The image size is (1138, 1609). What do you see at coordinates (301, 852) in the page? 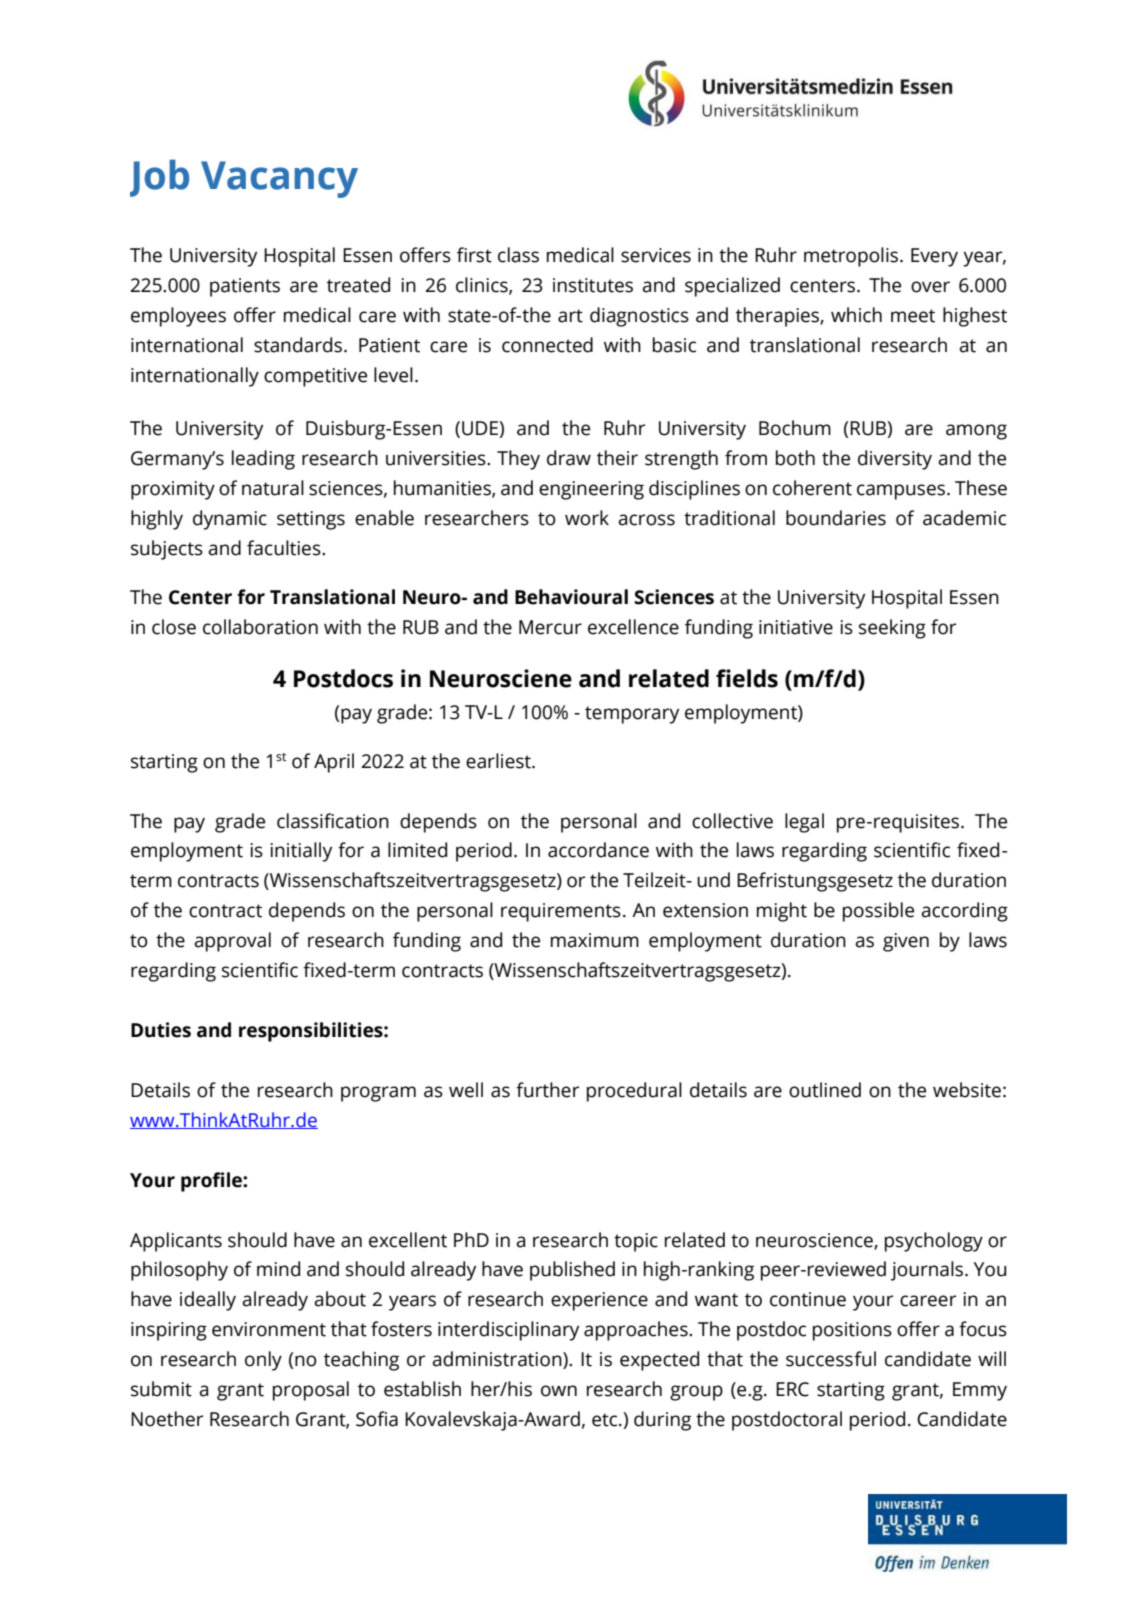
I see `initially` at bounding box center [301, 852].
